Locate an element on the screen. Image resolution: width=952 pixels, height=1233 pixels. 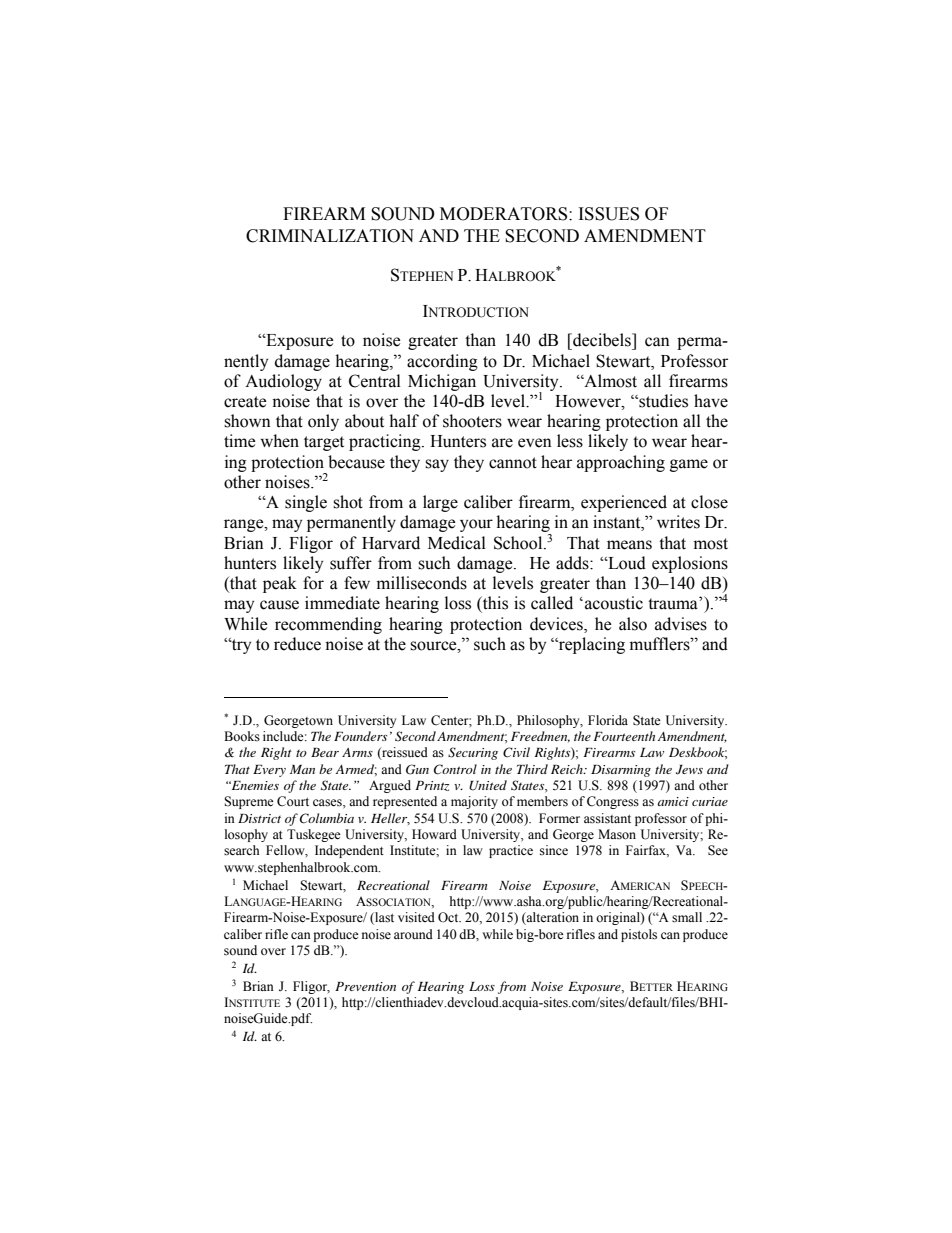
CRIMINALIZATION is located at coordinates (330, 236).
